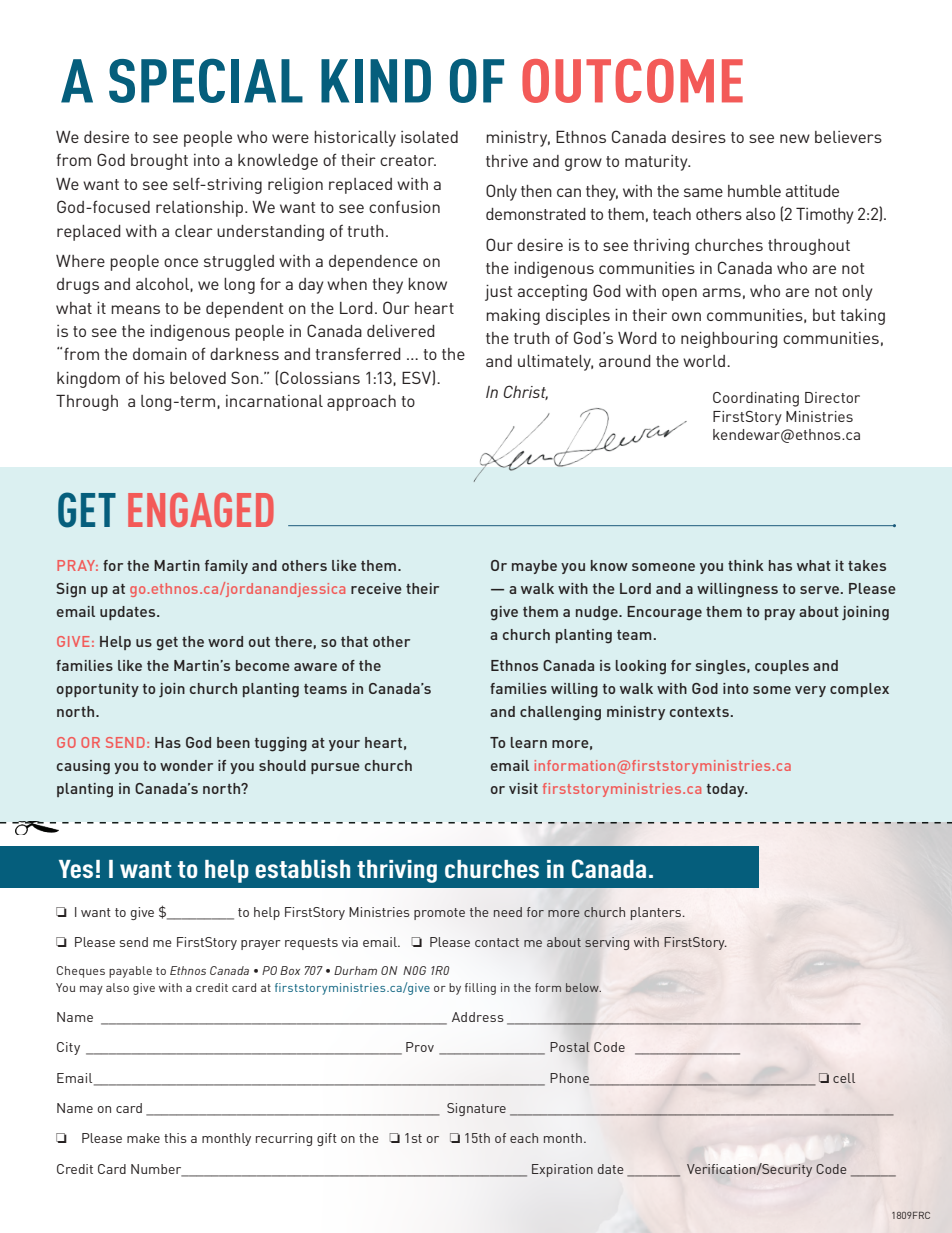 The width and height of the screenshot is (952, 1233). What do you see at coordinates (513, 317) in the screenshot?
I see `making` at bounding box center [513, 317].
